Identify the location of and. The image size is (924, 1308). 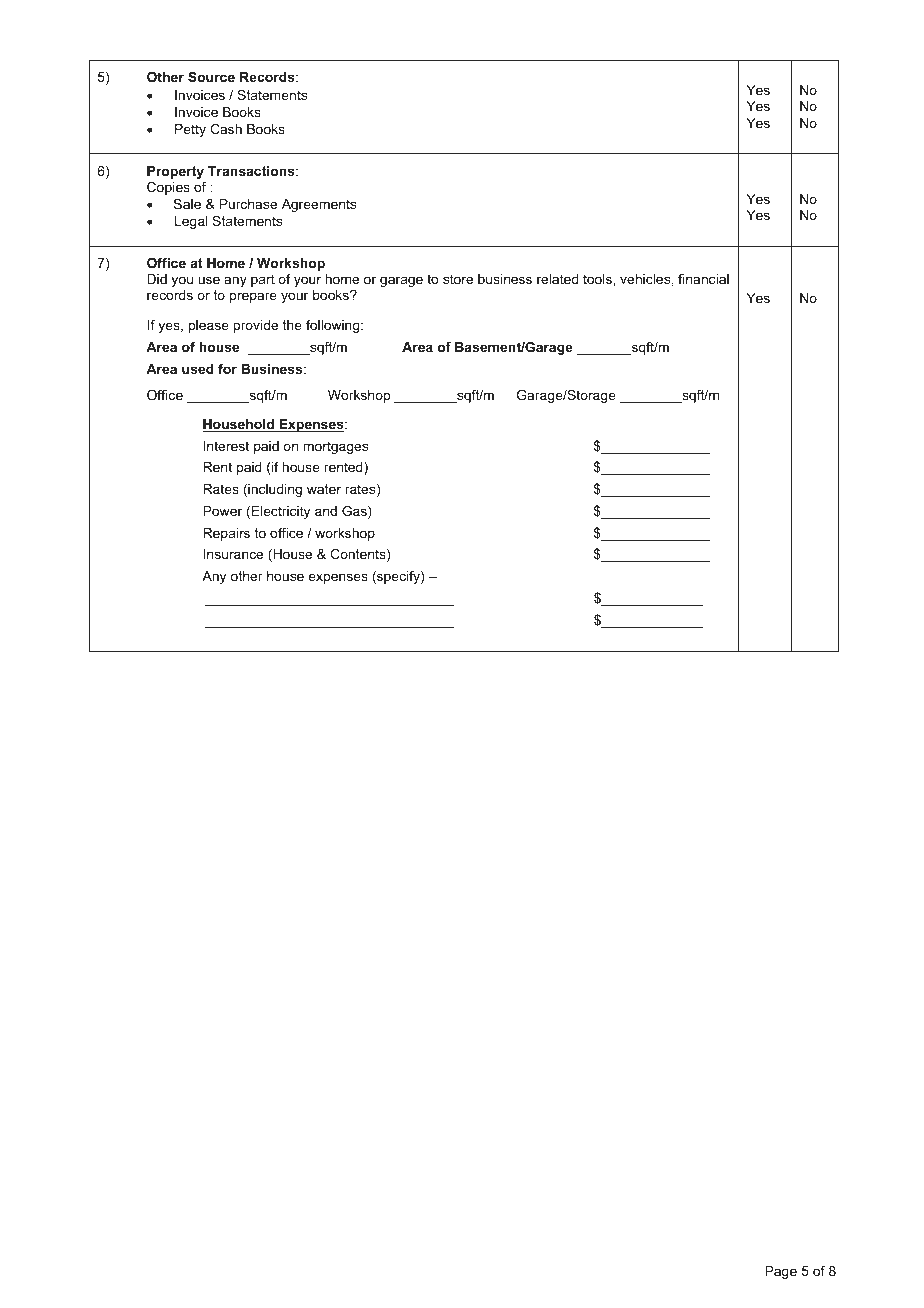
(326, 511).
